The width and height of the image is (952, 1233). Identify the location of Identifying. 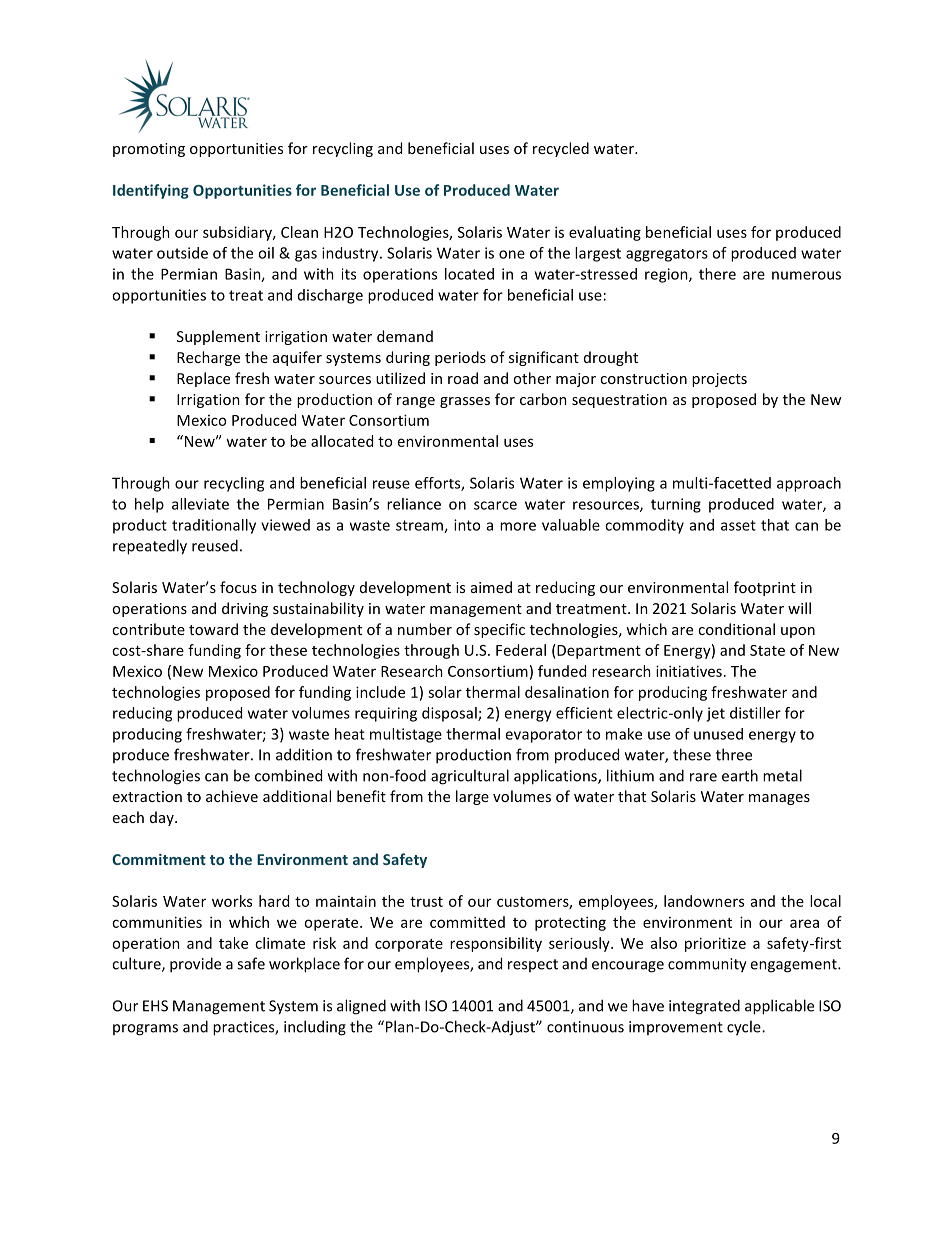
(151, 191).
